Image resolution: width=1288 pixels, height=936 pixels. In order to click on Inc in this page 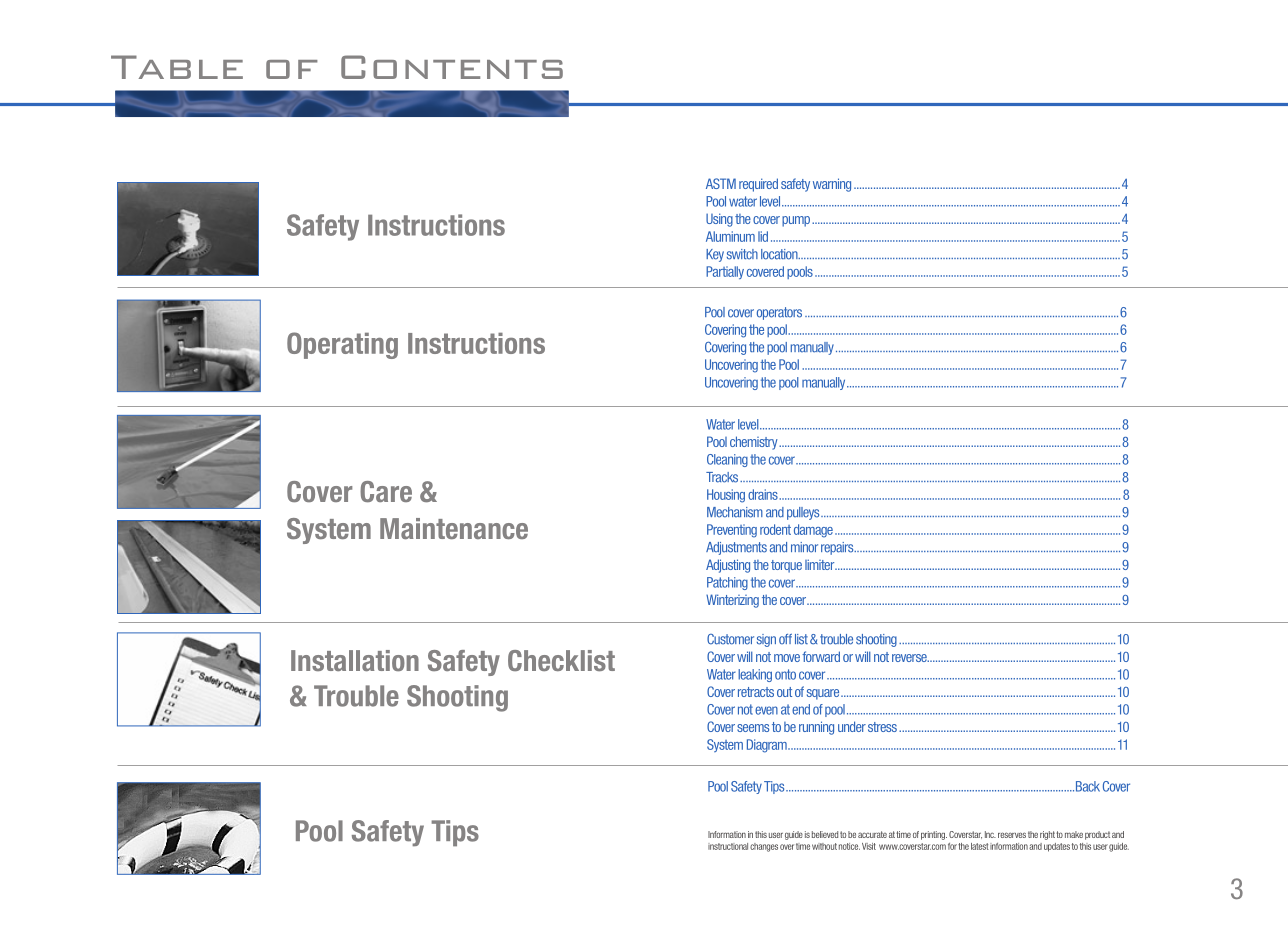, I will do `click(990, 834)`.
